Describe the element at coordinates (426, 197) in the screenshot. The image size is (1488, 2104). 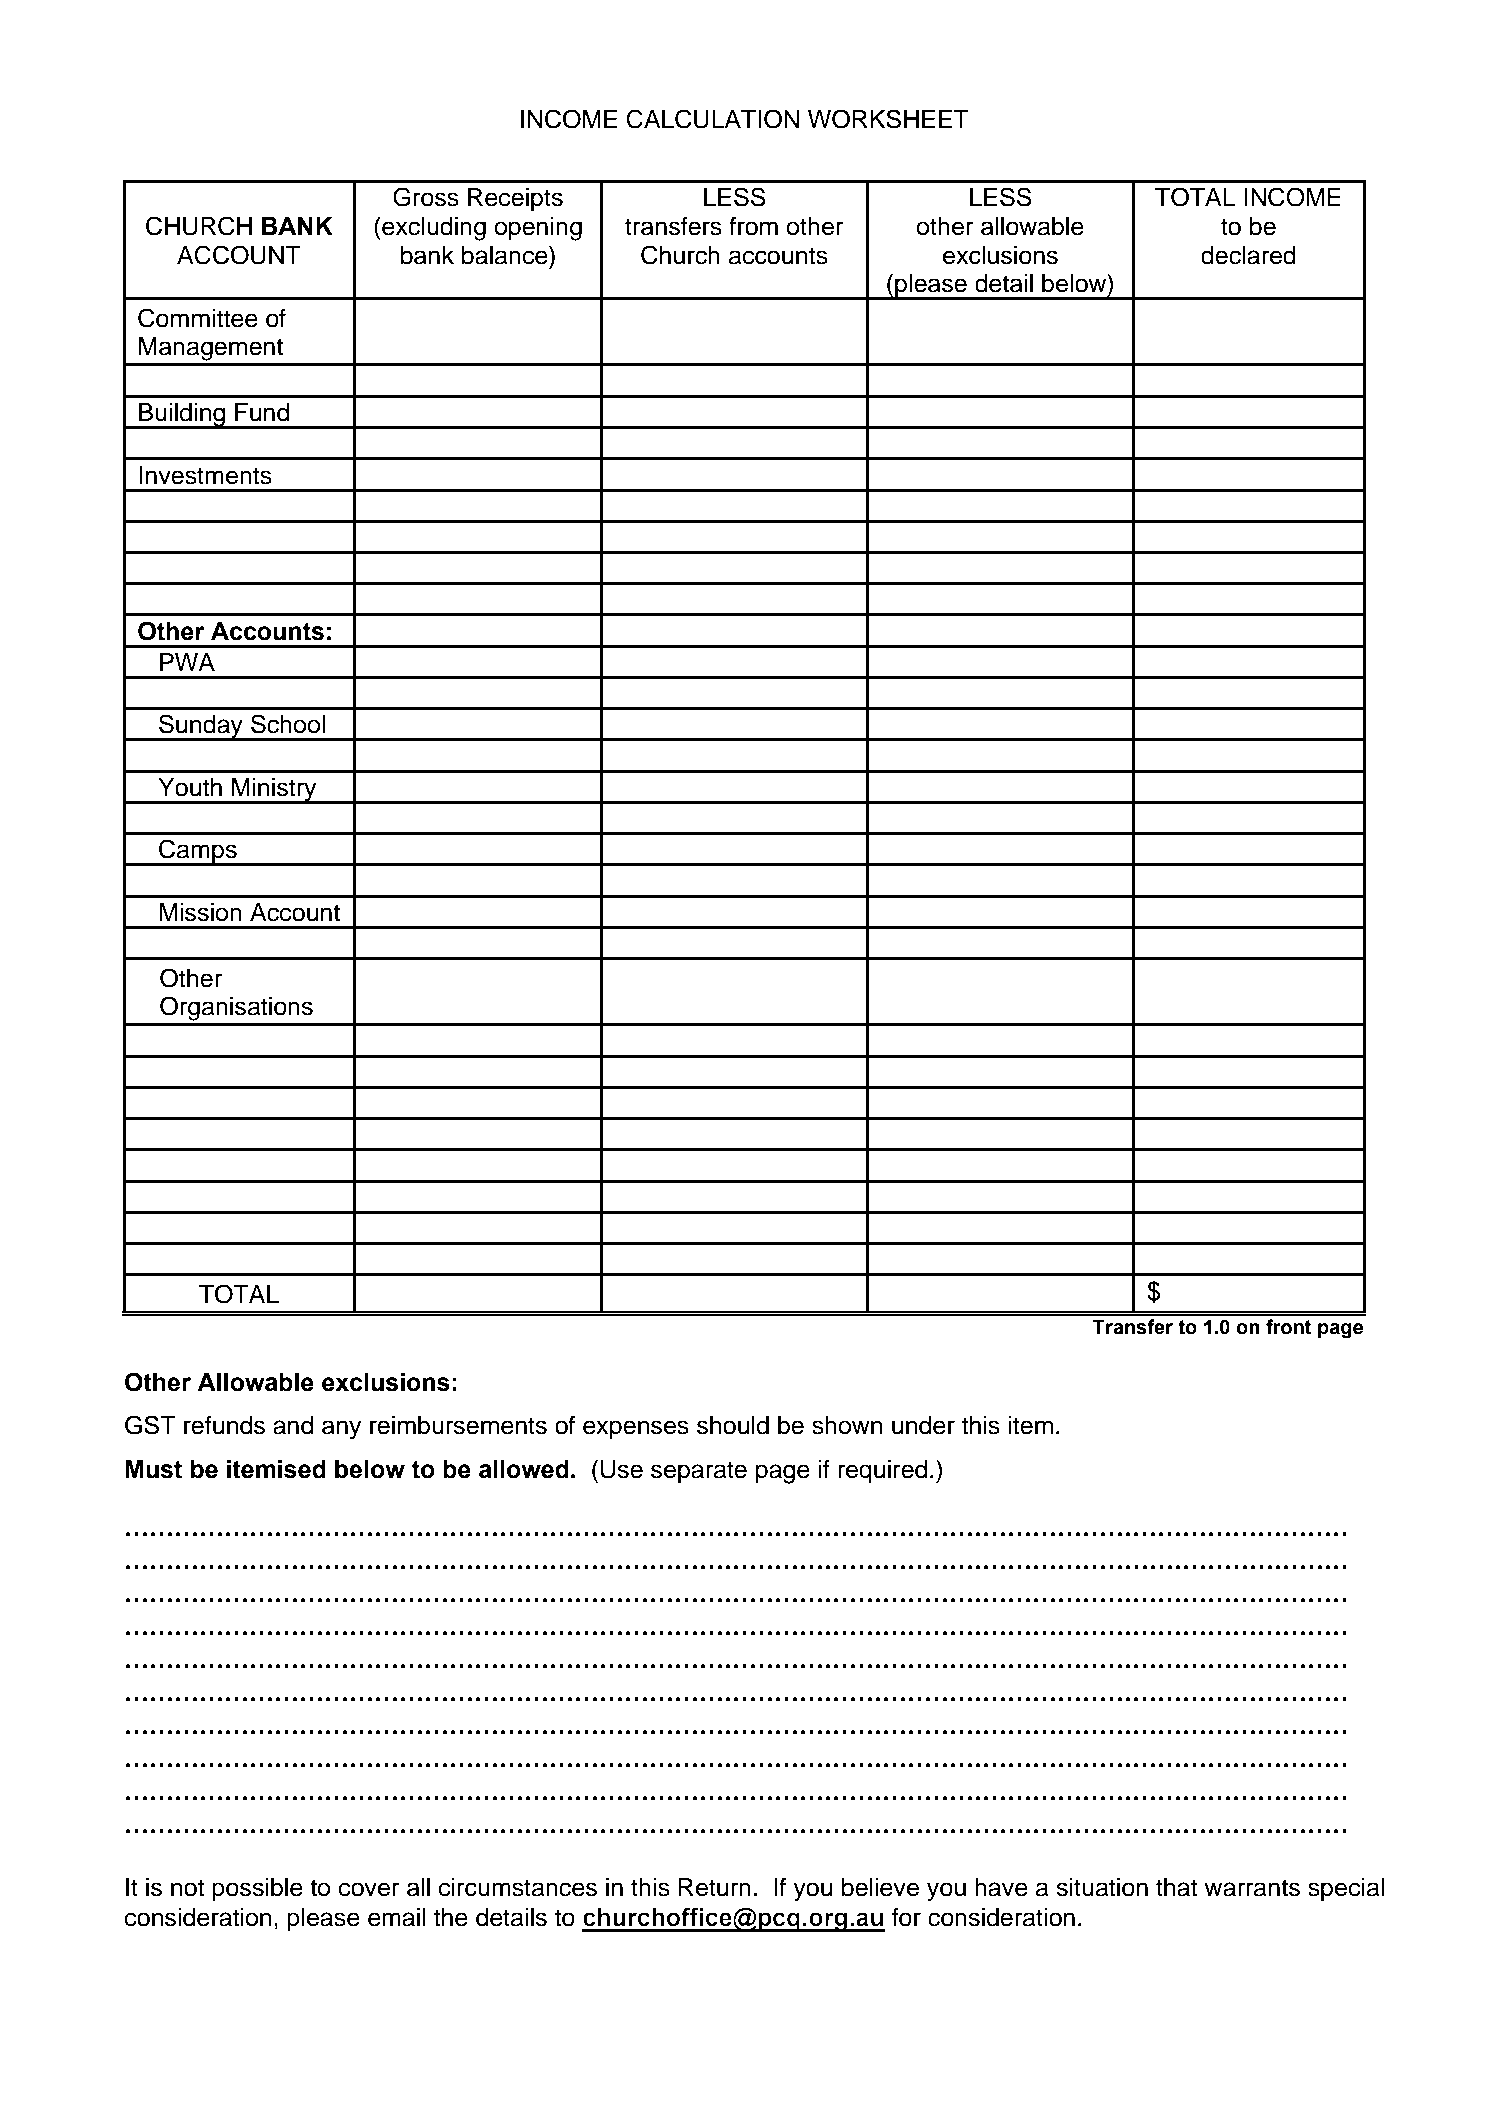
I see `Gross` at that location.
